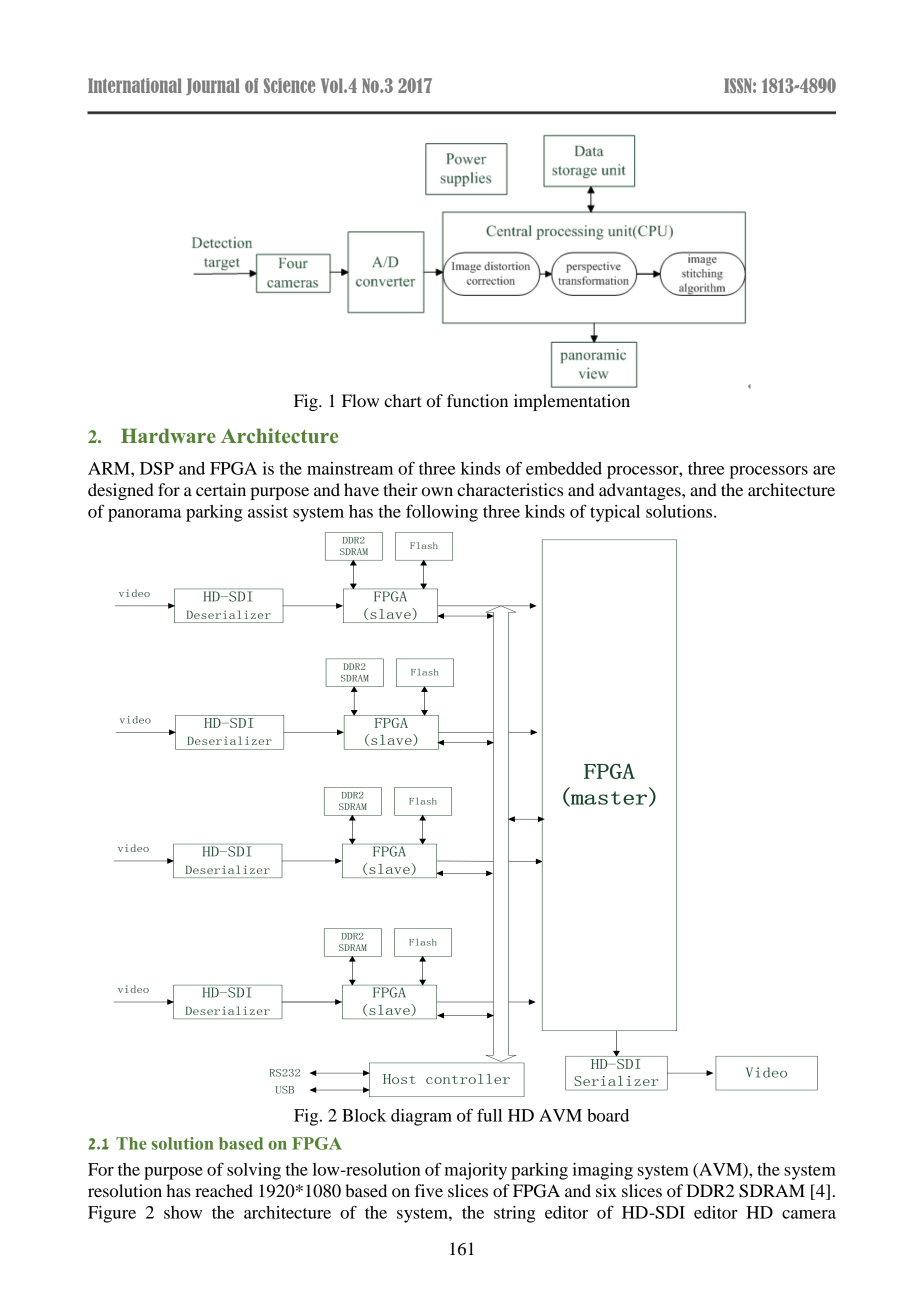  Describe the element at coordinates (213, 86) in the screenshot. I see `Journal` at that location.
